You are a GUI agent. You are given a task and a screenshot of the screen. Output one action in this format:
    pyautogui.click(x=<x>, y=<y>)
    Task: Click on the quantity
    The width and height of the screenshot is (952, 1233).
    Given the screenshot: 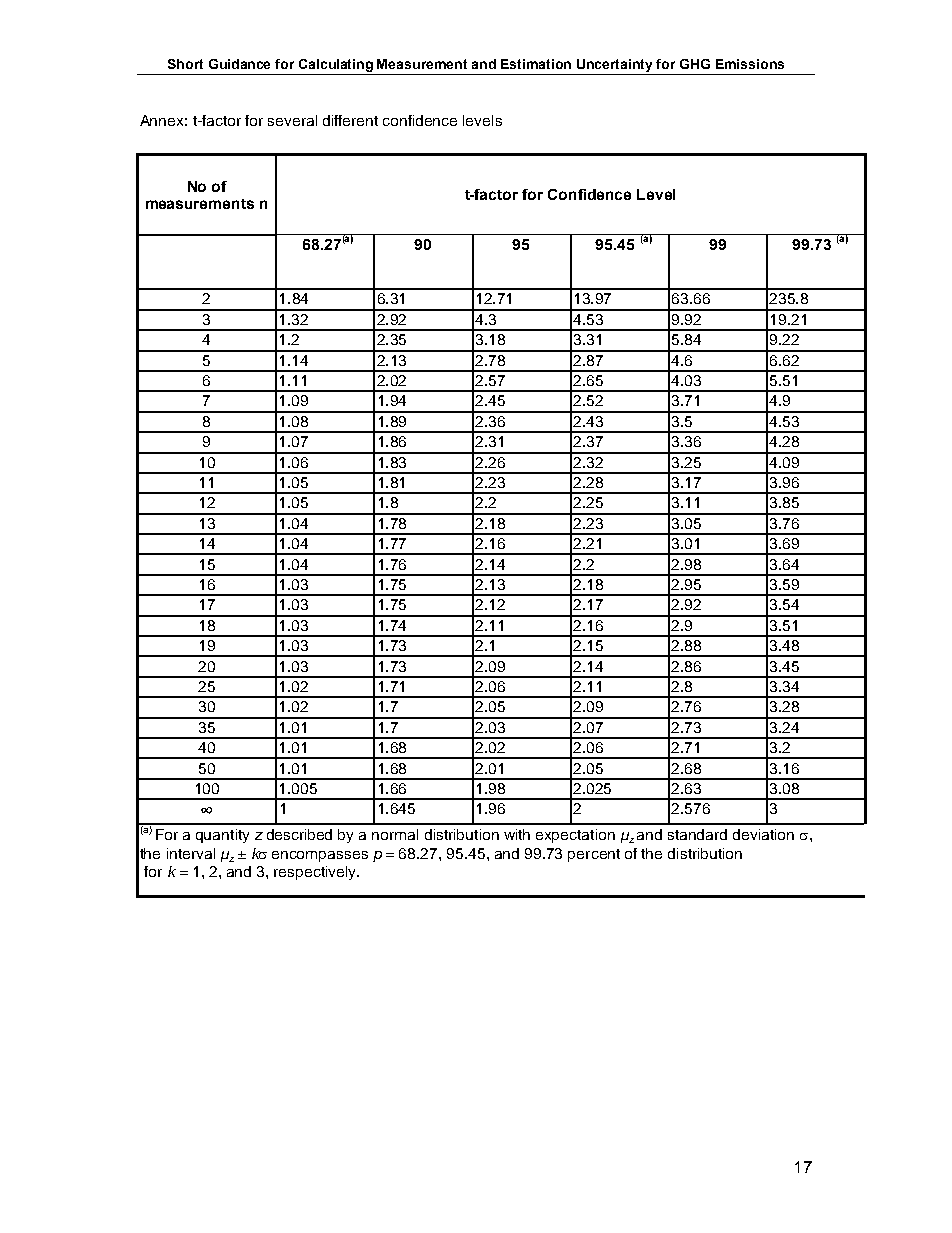 What is the action you would take?
    pyautogui.click(x=222, y=836)
